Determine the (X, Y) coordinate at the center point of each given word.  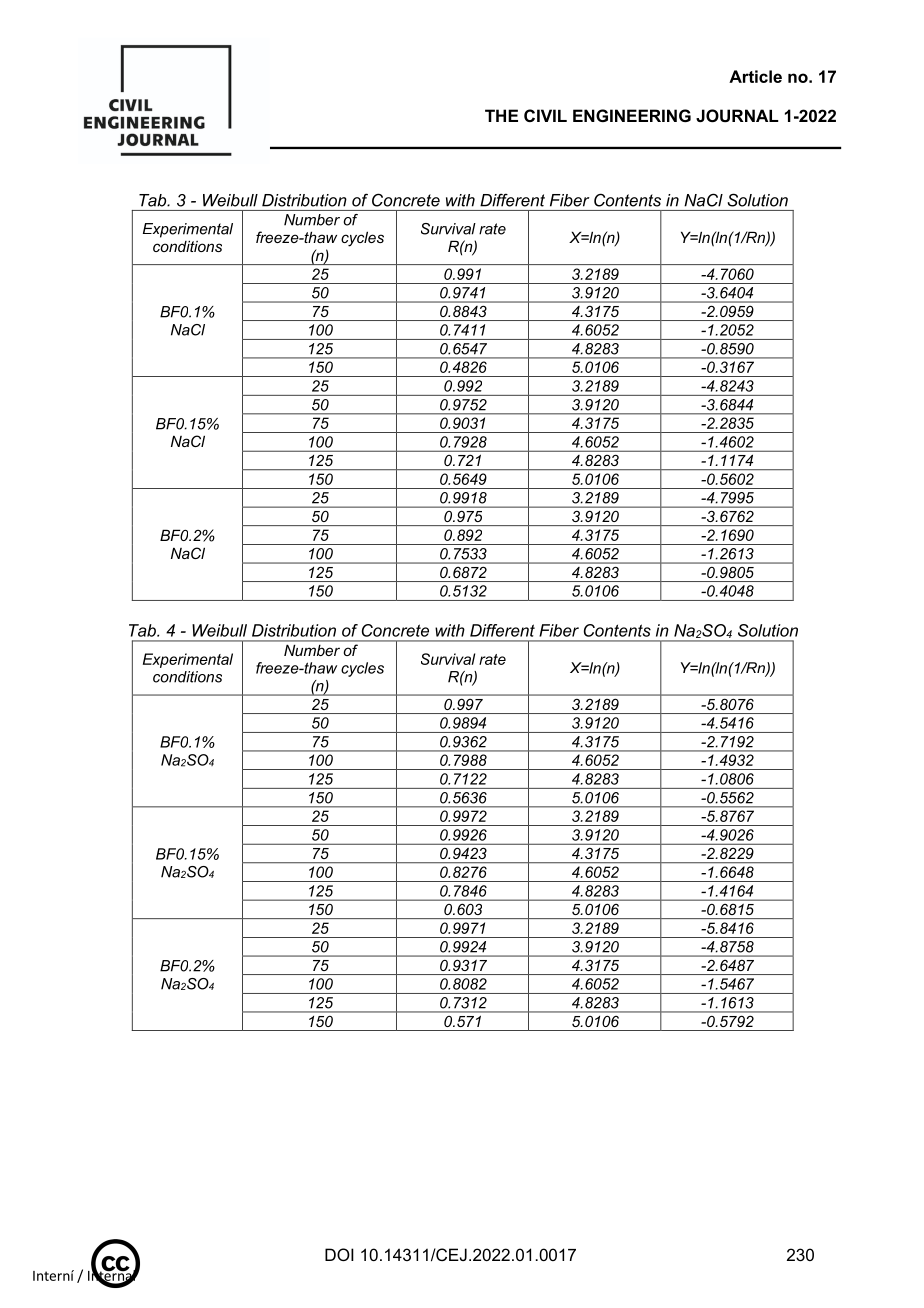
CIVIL (545, 115)
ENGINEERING (632, 115)
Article (755, 76)
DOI (339, 1254)
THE (501, 115)
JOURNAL (737, 115)
